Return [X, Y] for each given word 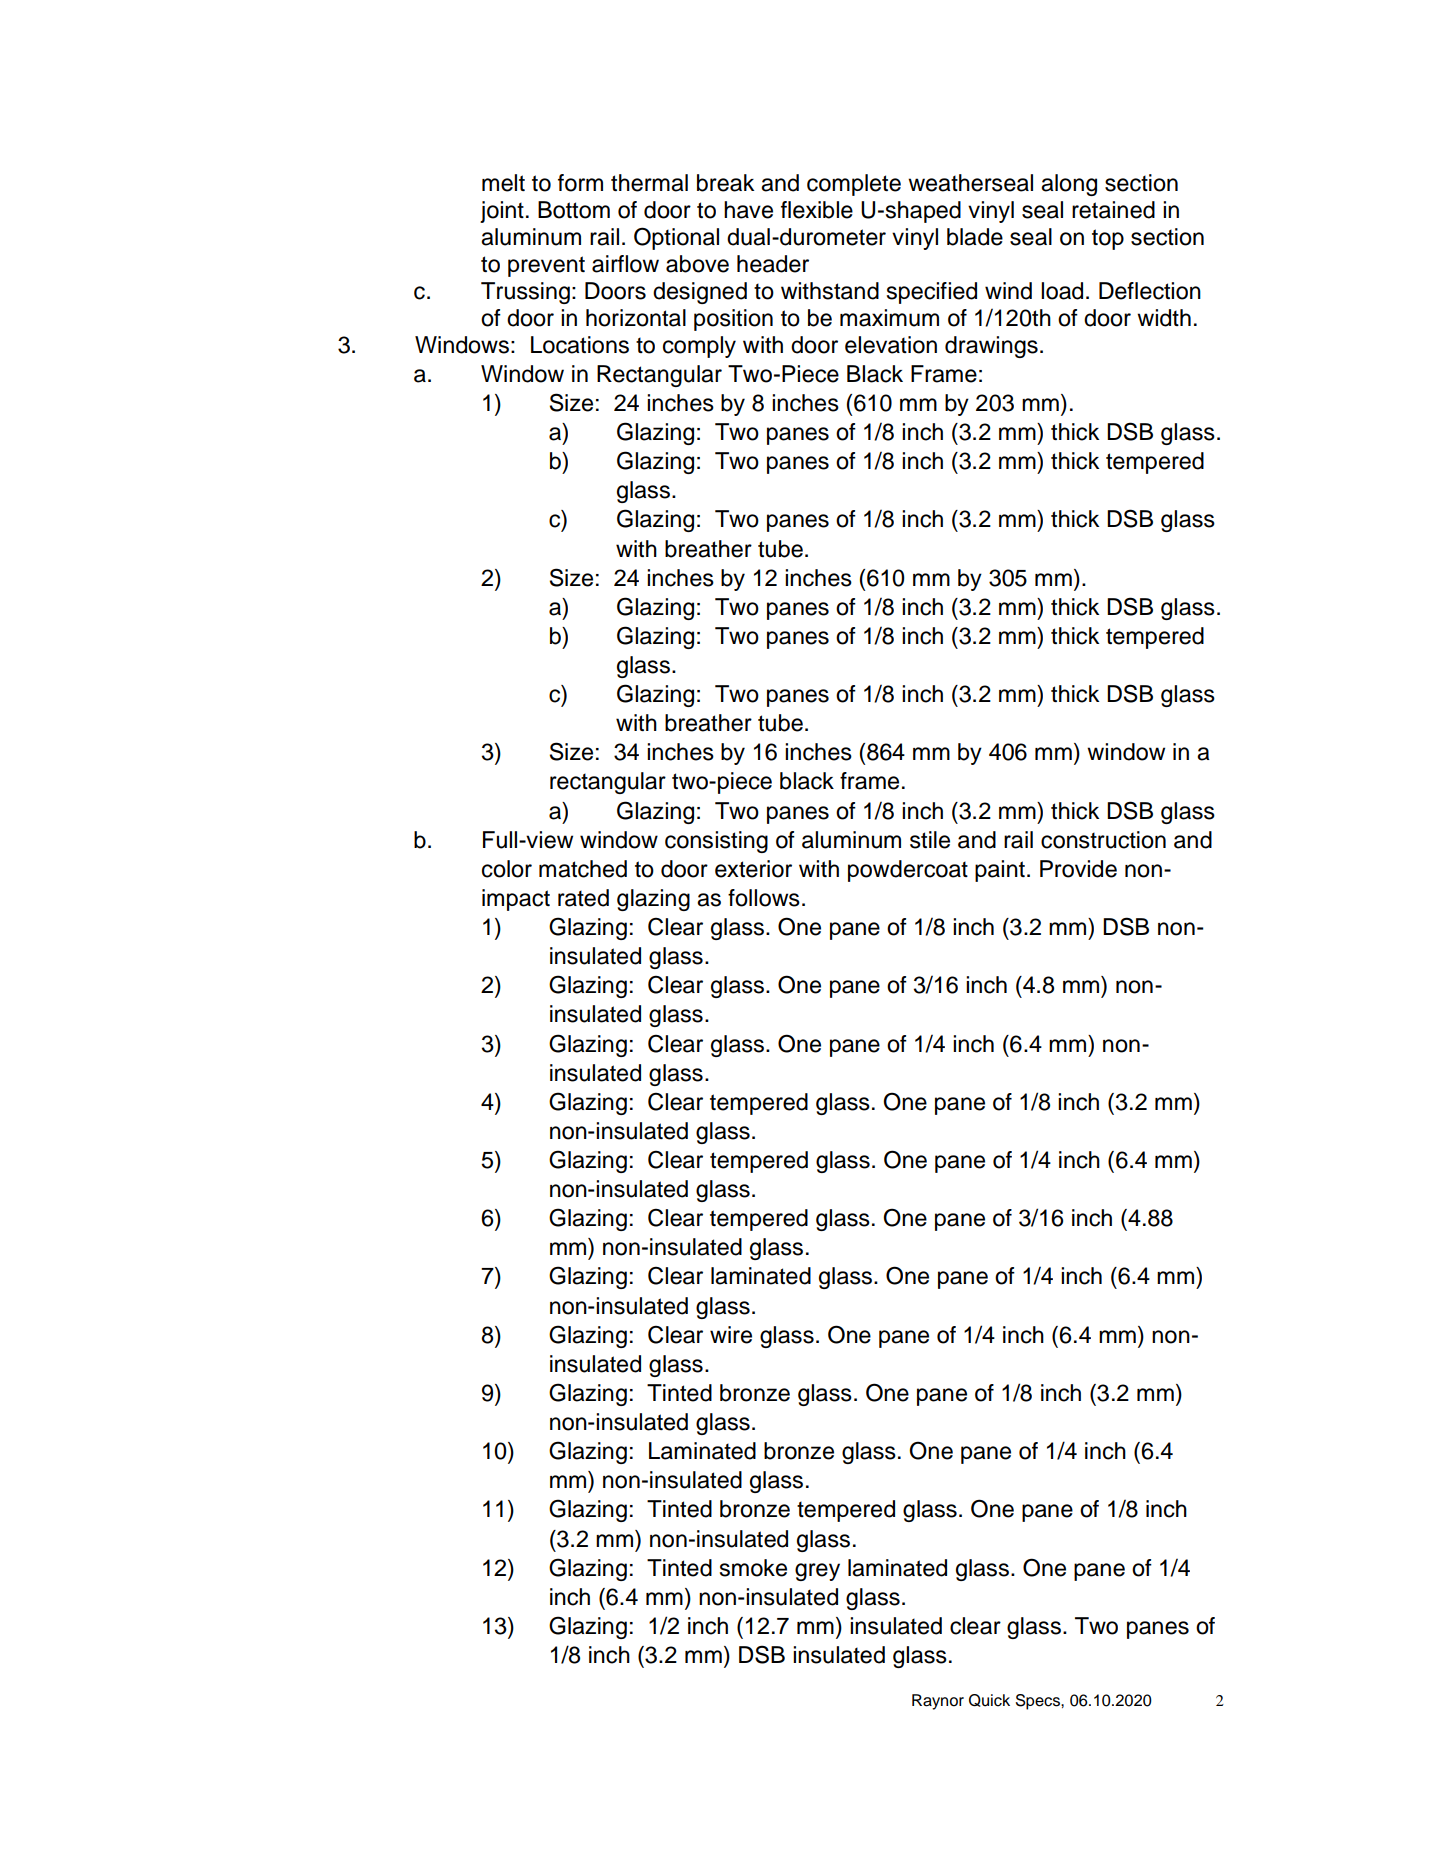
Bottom [574, 210]
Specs [1039, 1702]
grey [817, 1572]
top [1108, 239]
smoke [753, 1568]
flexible [817, 210]
